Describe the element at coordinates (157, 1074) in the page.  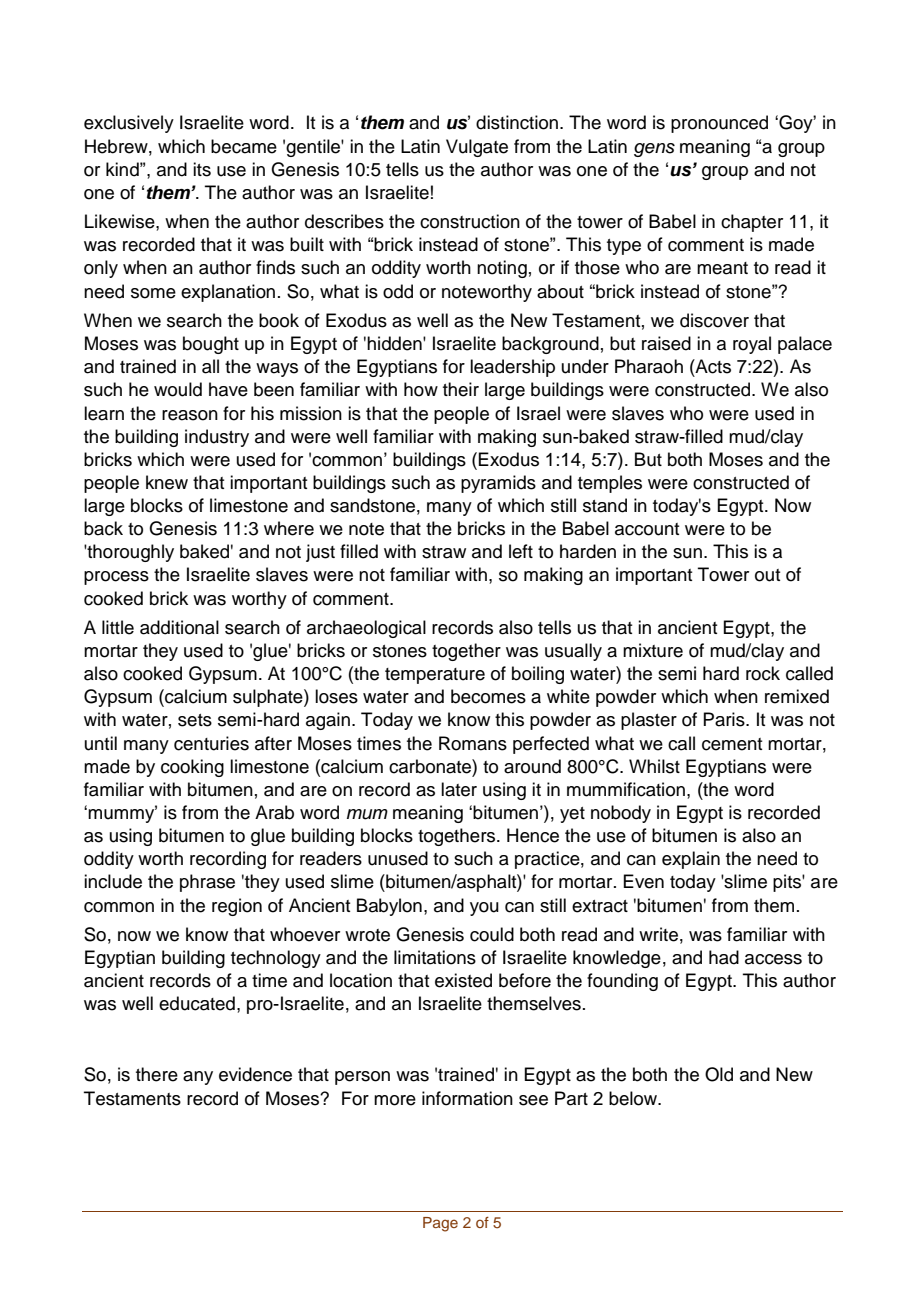
I see `there` at that location.
